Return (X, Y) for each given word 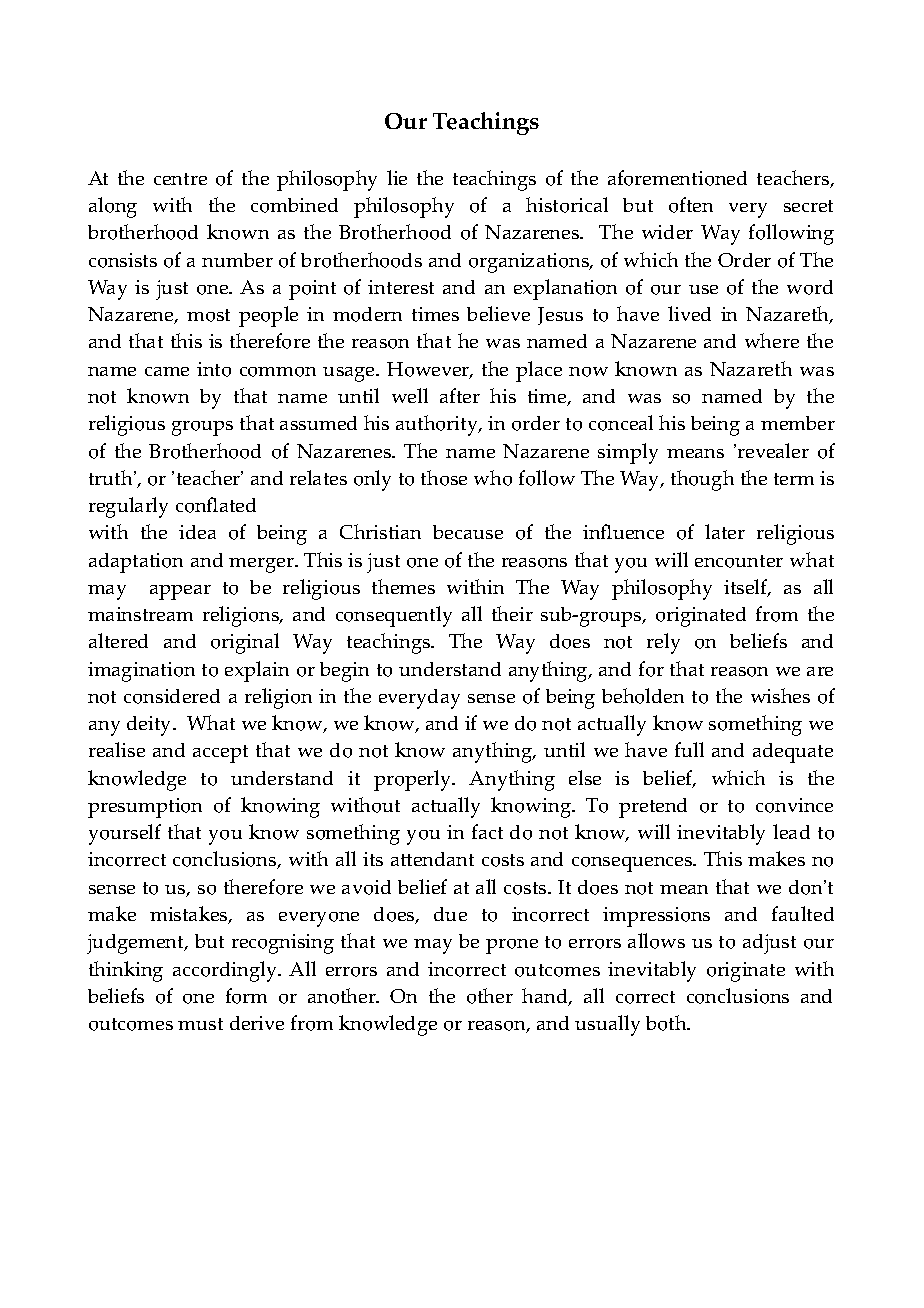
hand (546, 997)
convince (794, 805)
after (460, 395)
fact (487, 831)
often (691, 205)
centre (180, 179)
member (798, 423)
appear (180, 592)
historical (567, 205)
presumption (145, 808)
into (214, 369)
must (200, 1024)
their (512, 613)
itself (747, 588)
